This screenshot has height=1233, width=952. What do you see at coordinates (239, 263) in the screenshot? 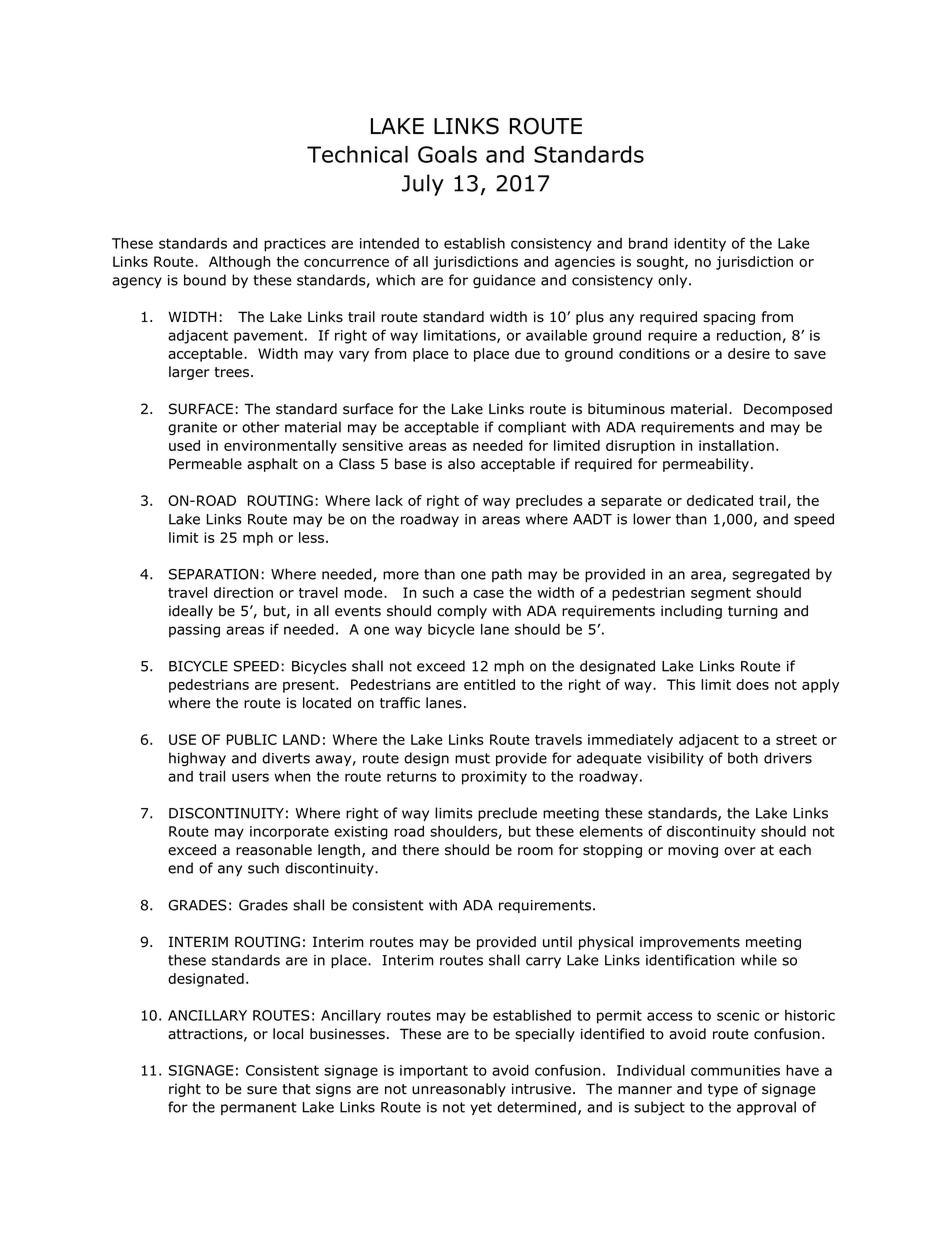
I see `Although` at bounding box center [239, 263].
